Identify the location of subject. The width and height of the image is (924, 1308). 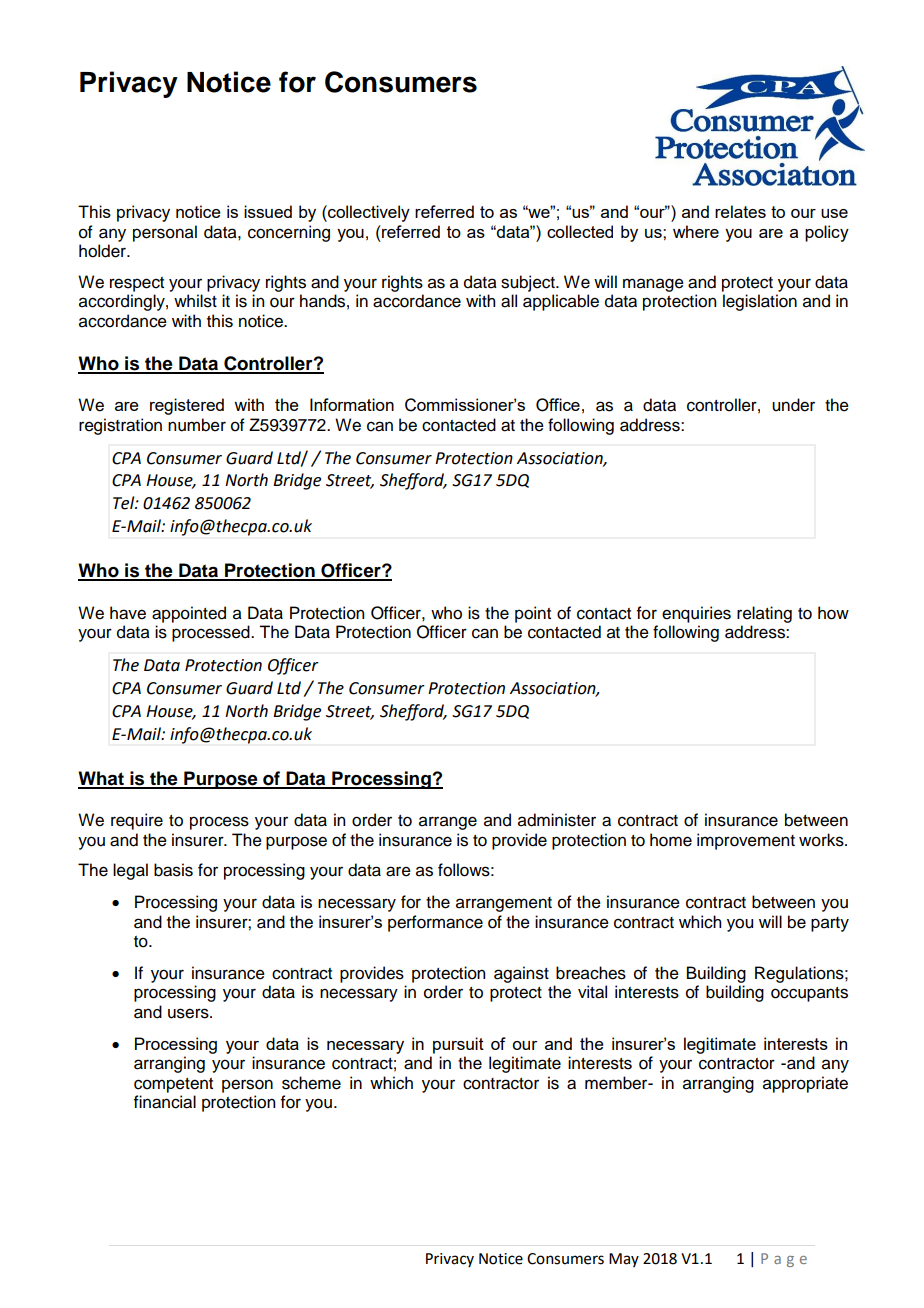
(529, 283).
